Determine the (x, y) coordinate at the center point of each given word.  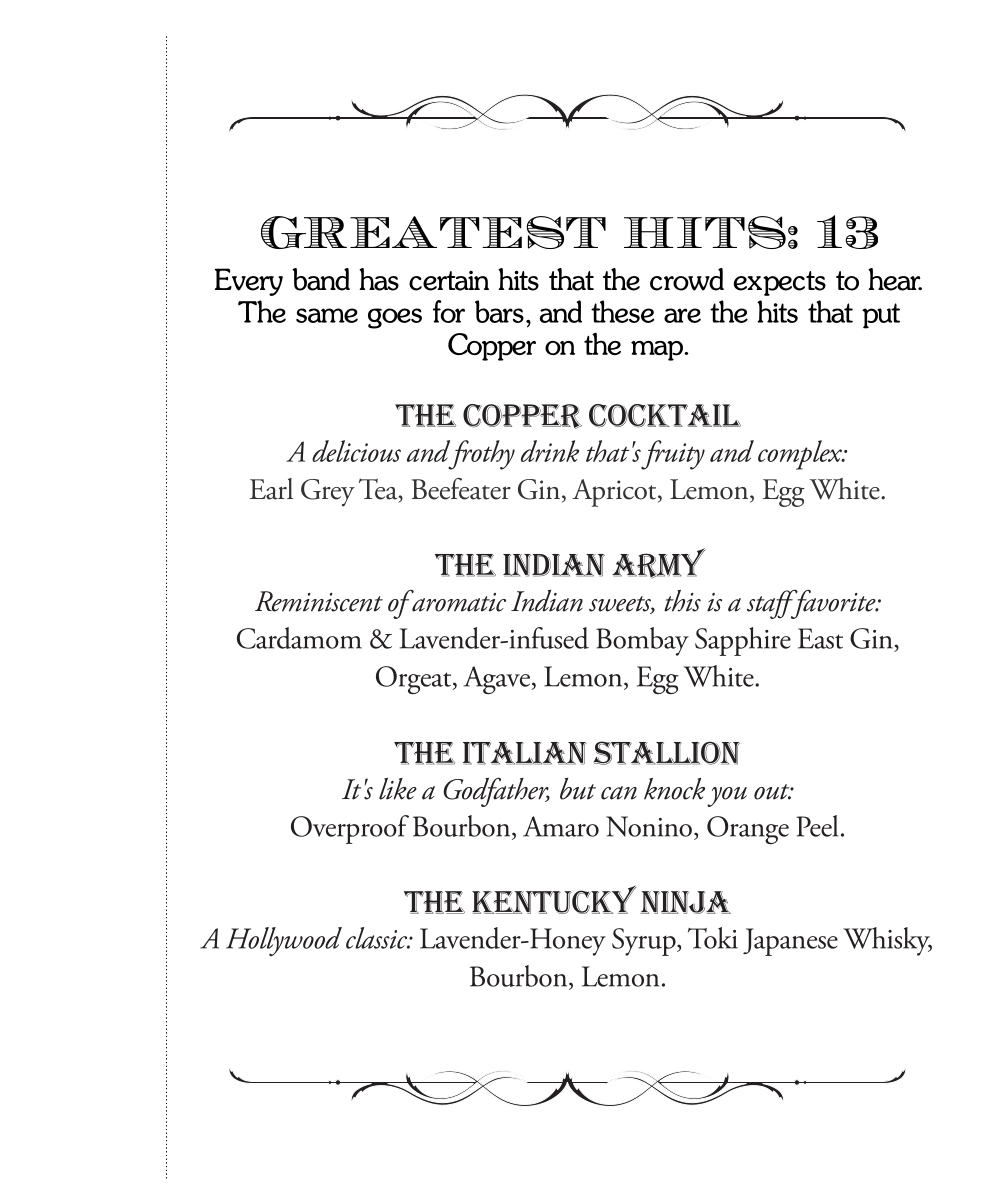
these (622, 311)
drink (550, 451)
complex (801, 455)
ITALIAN (525, 753)
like (398, 789)
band (321, 279)
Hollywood (284, 941)
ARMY (659, 563)
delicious (356, 451)
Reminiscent (319, 601)
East (820, 638)
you (727, 797)
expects (780, 283)
